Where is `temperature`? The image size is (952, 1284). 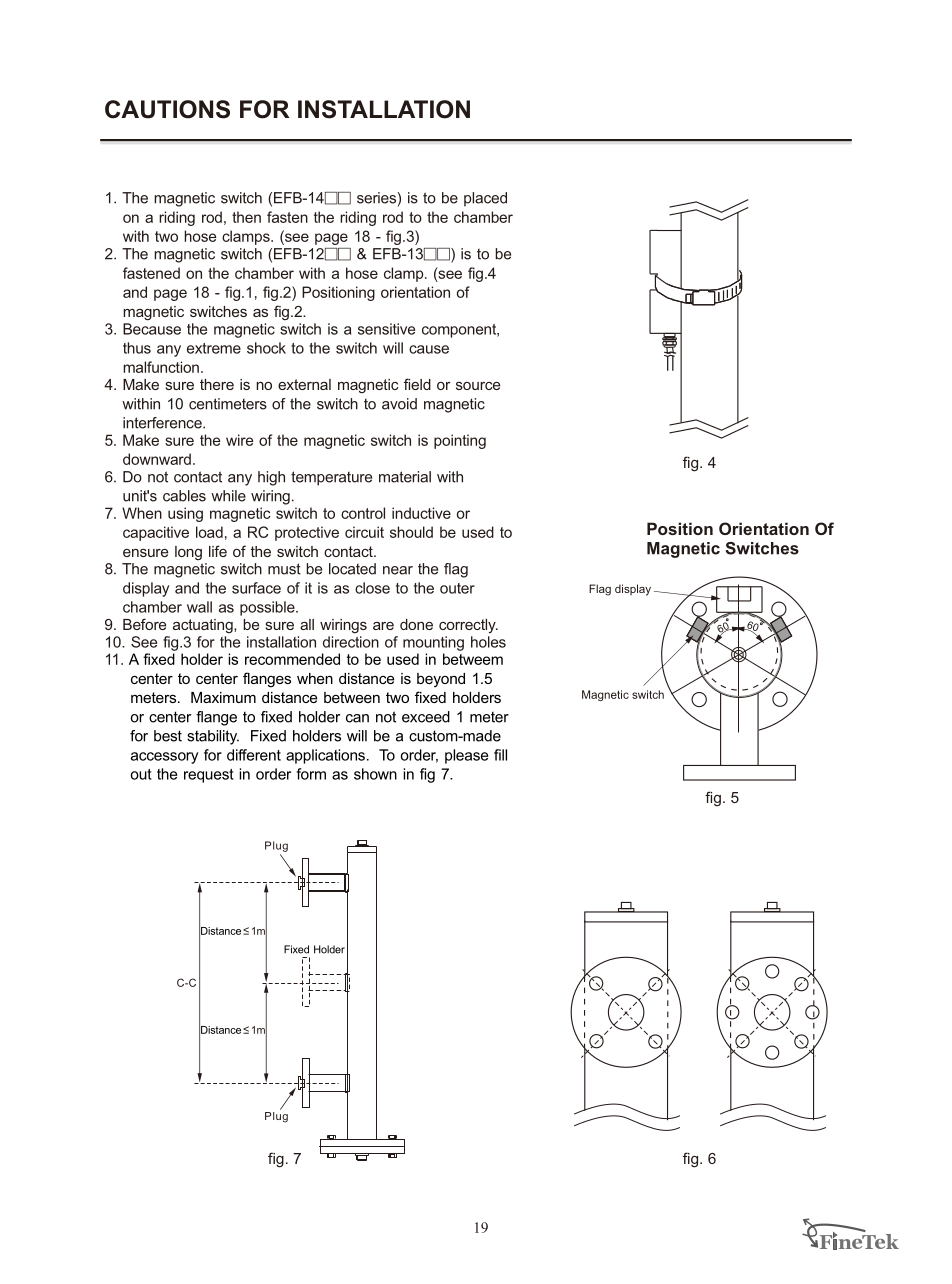
temperature is located at coordinates (331, 478).
